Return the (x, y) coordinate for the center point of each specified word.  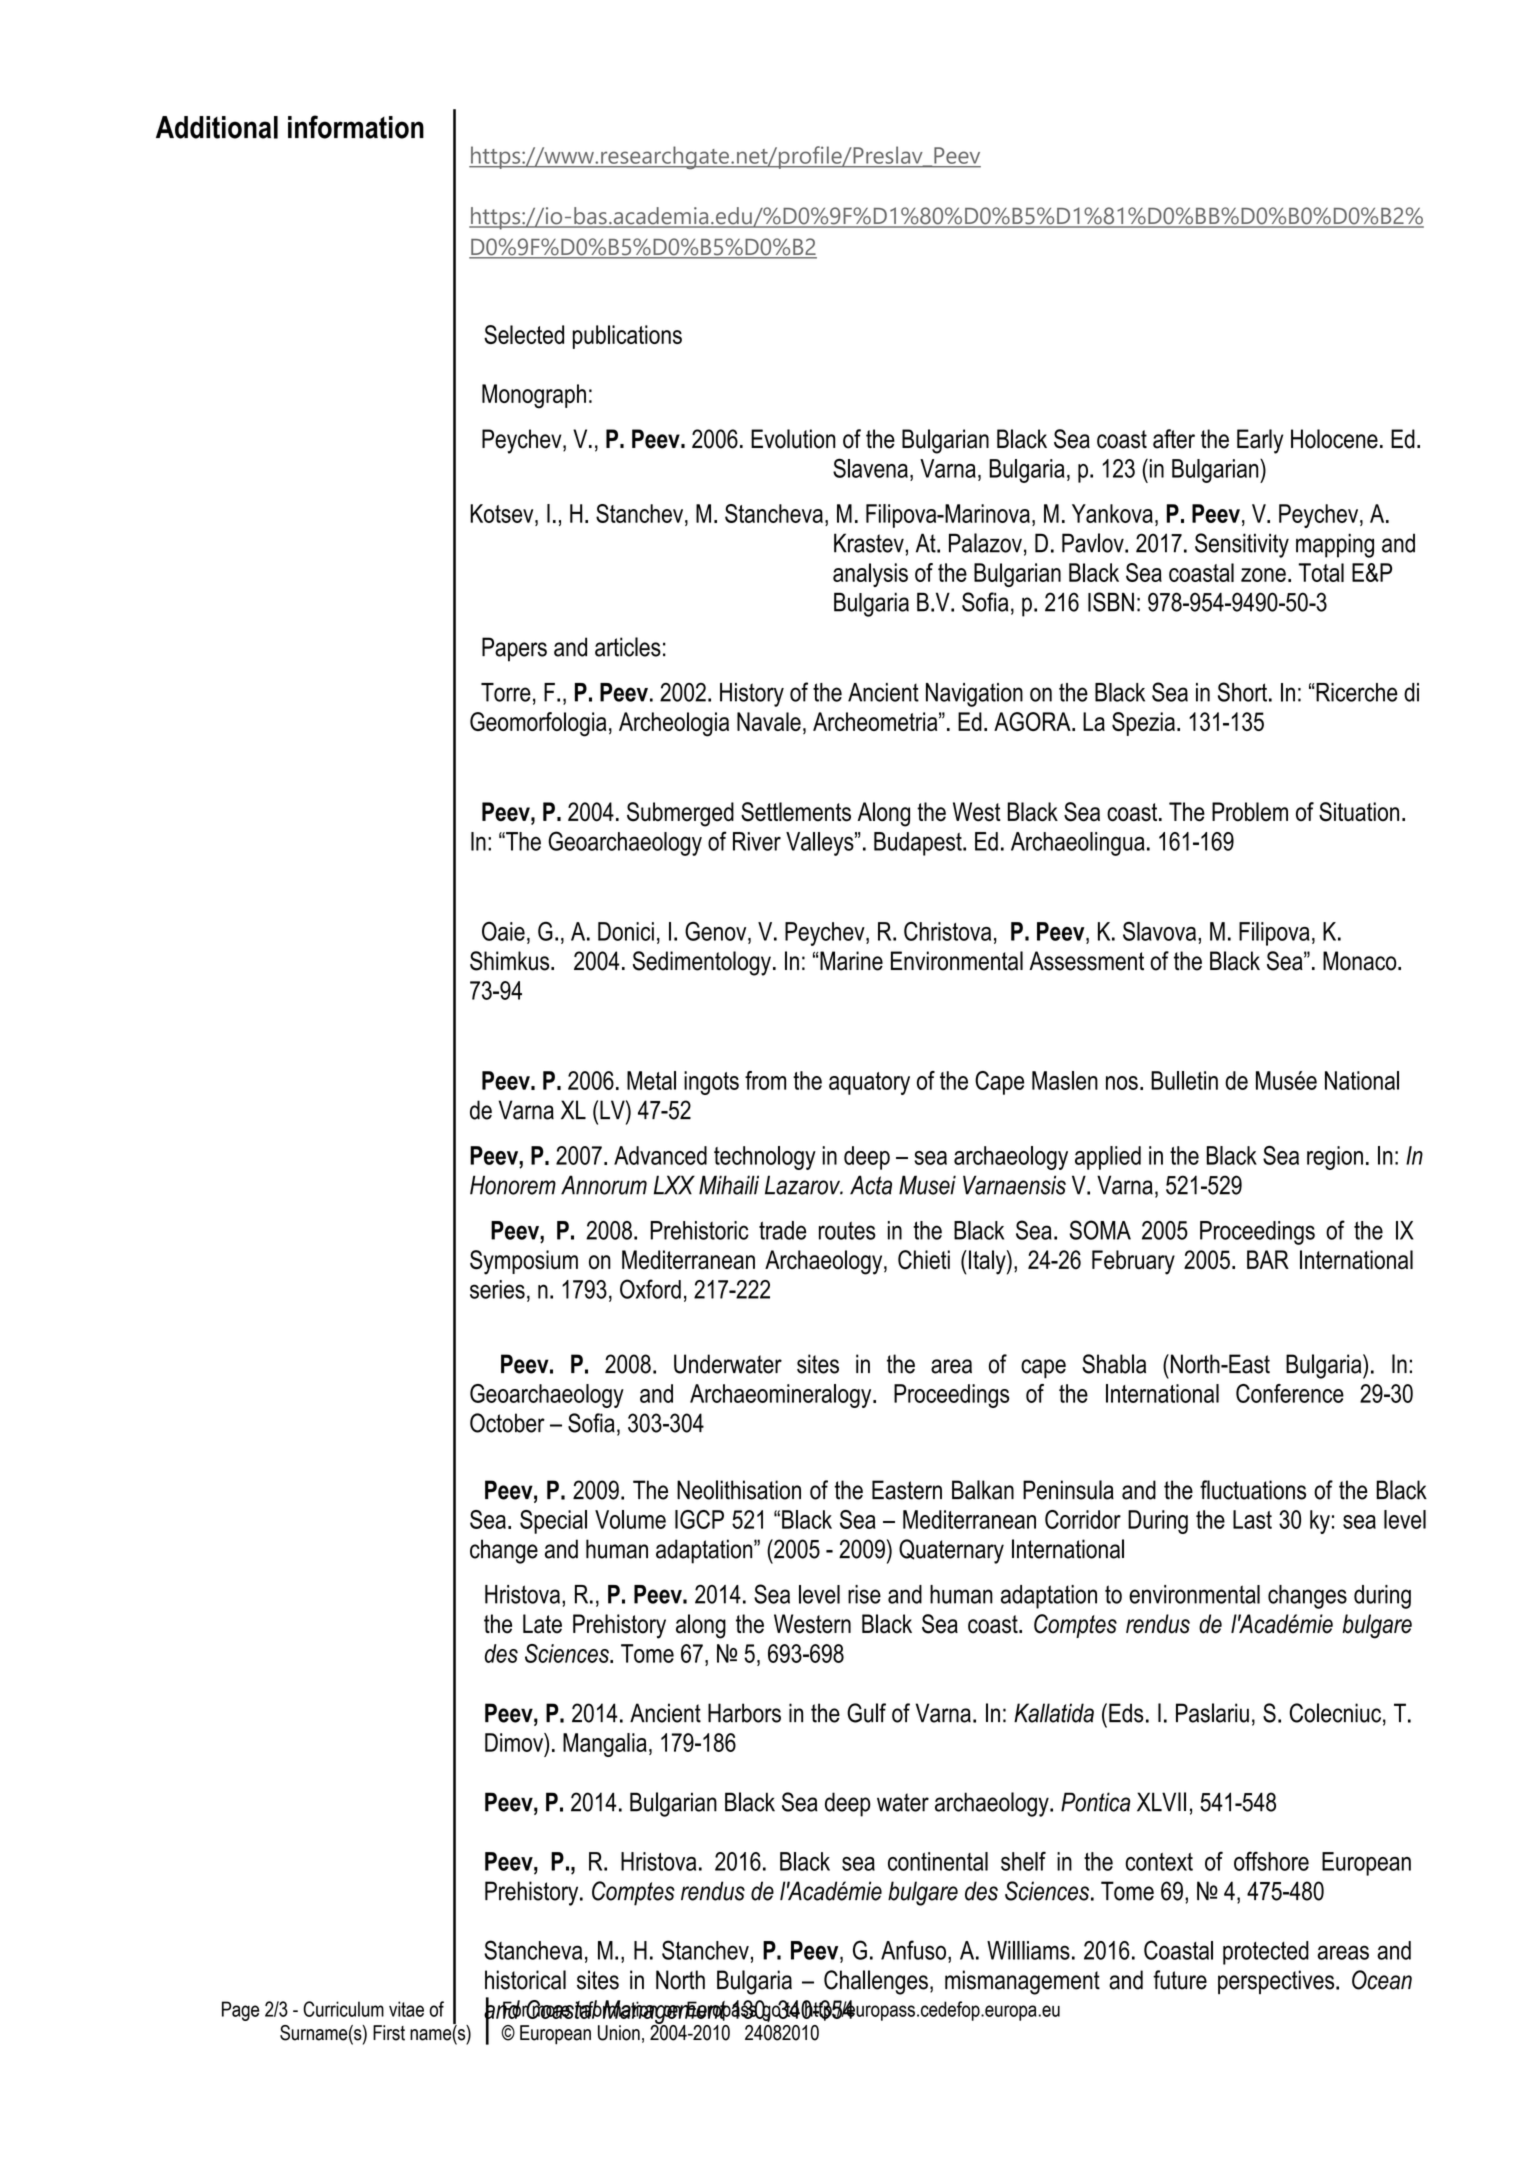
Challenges (876, 1982)
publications (627, 337)
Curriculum (343, 2009)
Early (1260, 441)
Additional (217, 127)
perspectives (1277, 1982)
